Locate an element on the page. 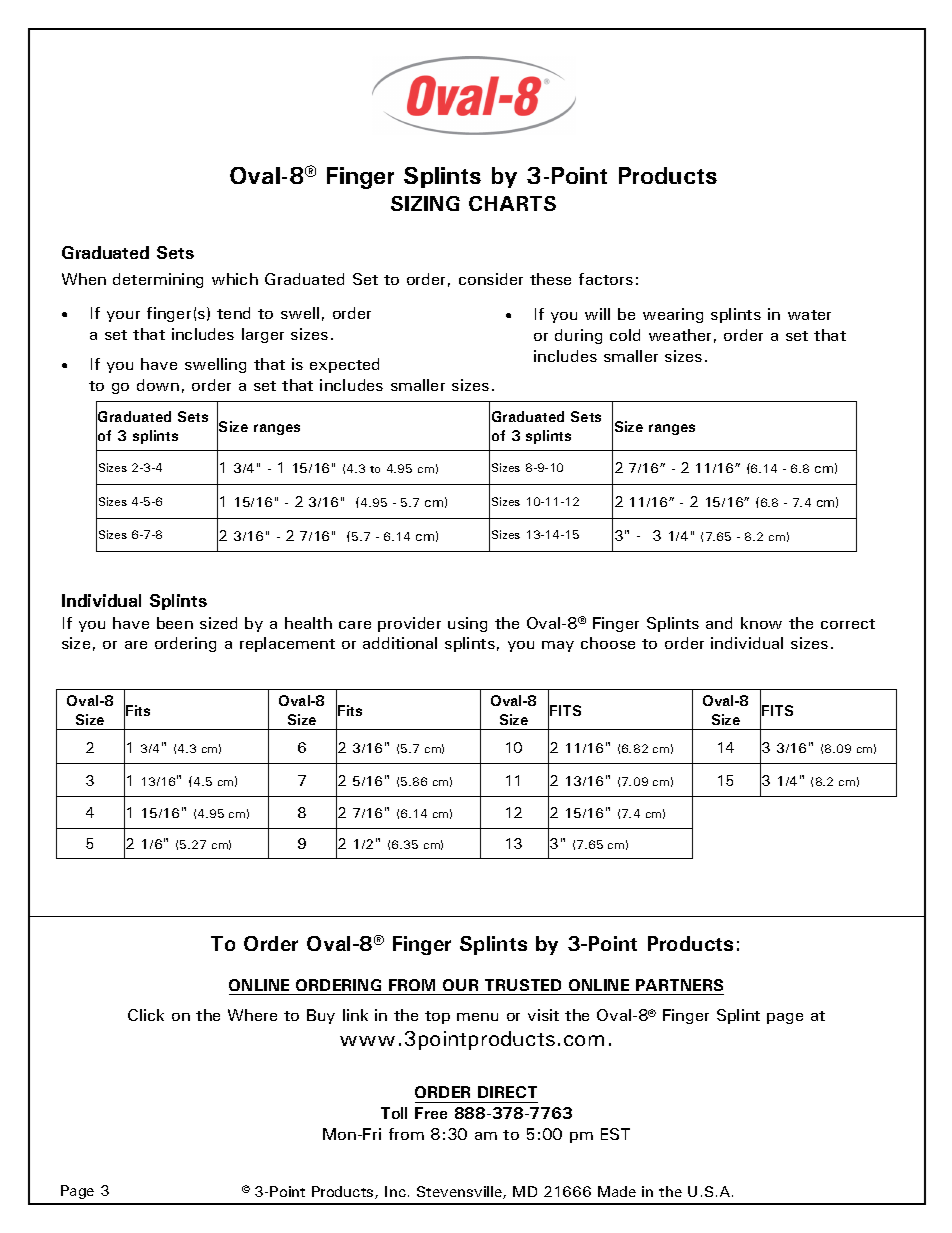  expected is located at coordinates (344, 365).
